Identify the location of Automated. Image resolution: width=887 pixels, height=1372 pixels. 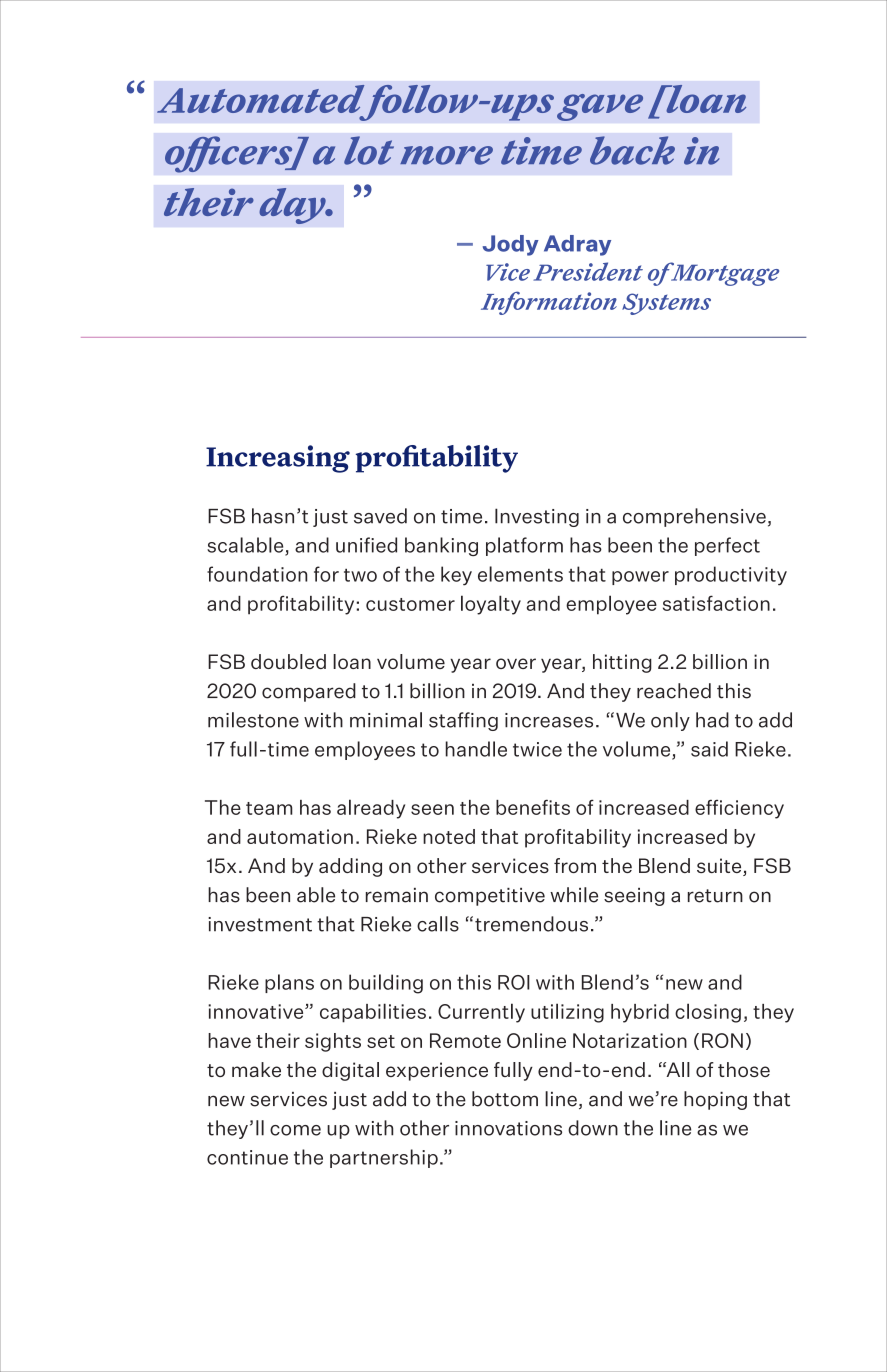
(260, 99).
